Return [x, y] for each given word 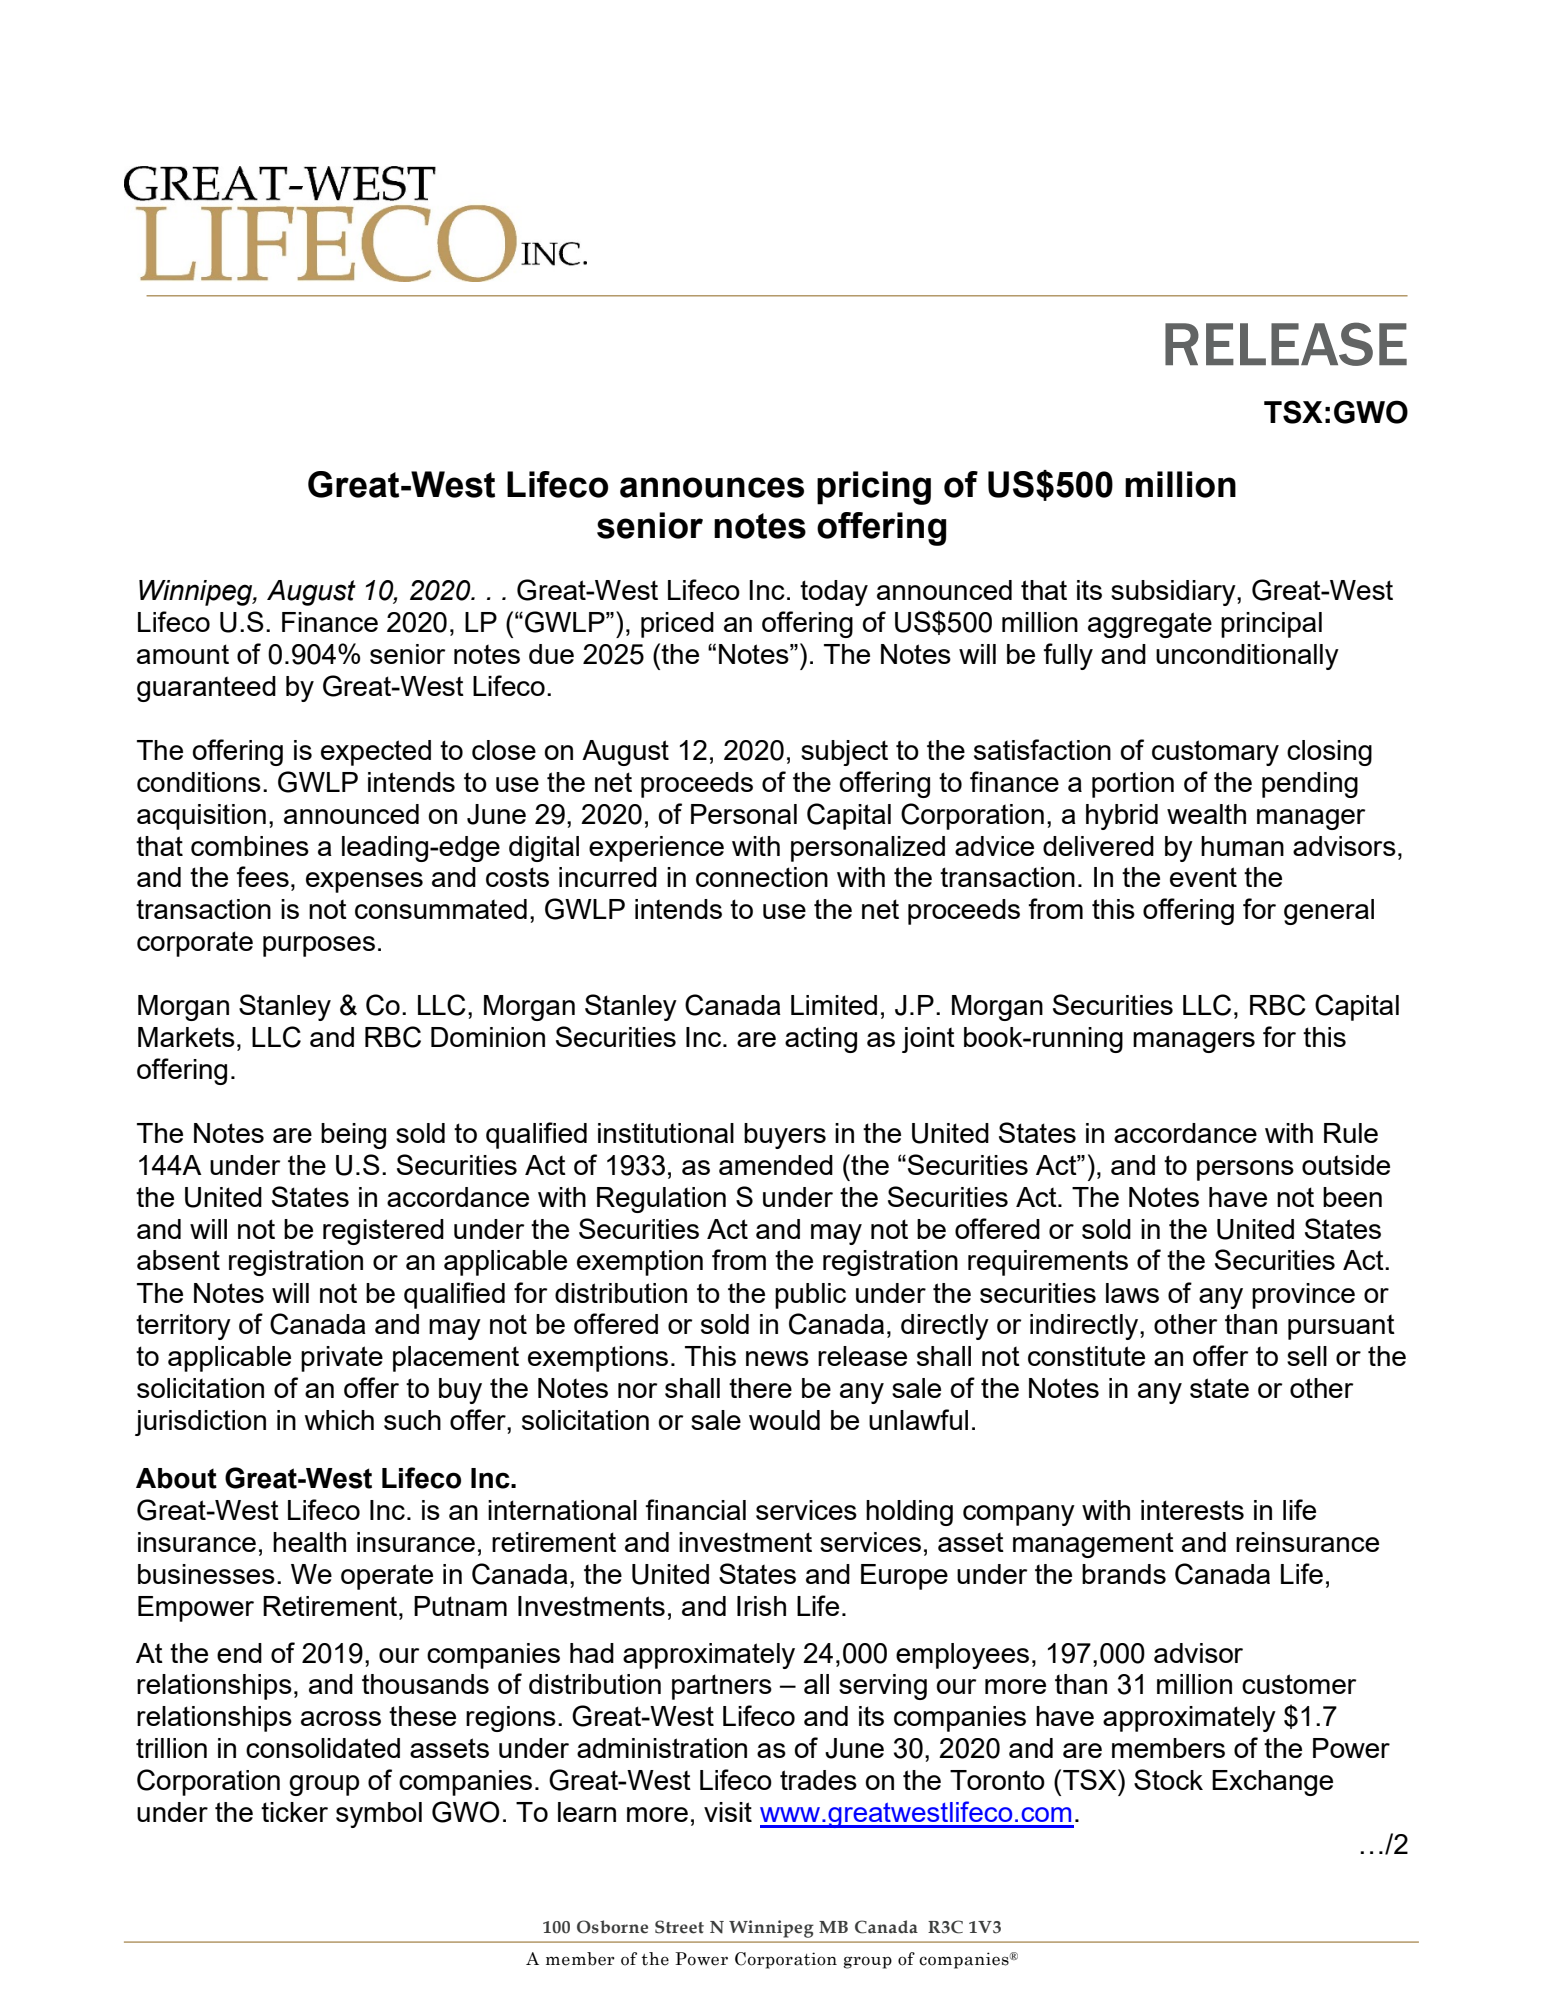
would [784, 1420]
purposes [319, 946]
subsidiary [1174, 593]
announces [712, 487]
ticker [294, 1812]
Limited [834, 1005]
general [1329, 912]
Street [679, 1927]
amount [183, 654]
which [339, 1420]
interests [1192, 1510]
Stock [1168, 1779]
